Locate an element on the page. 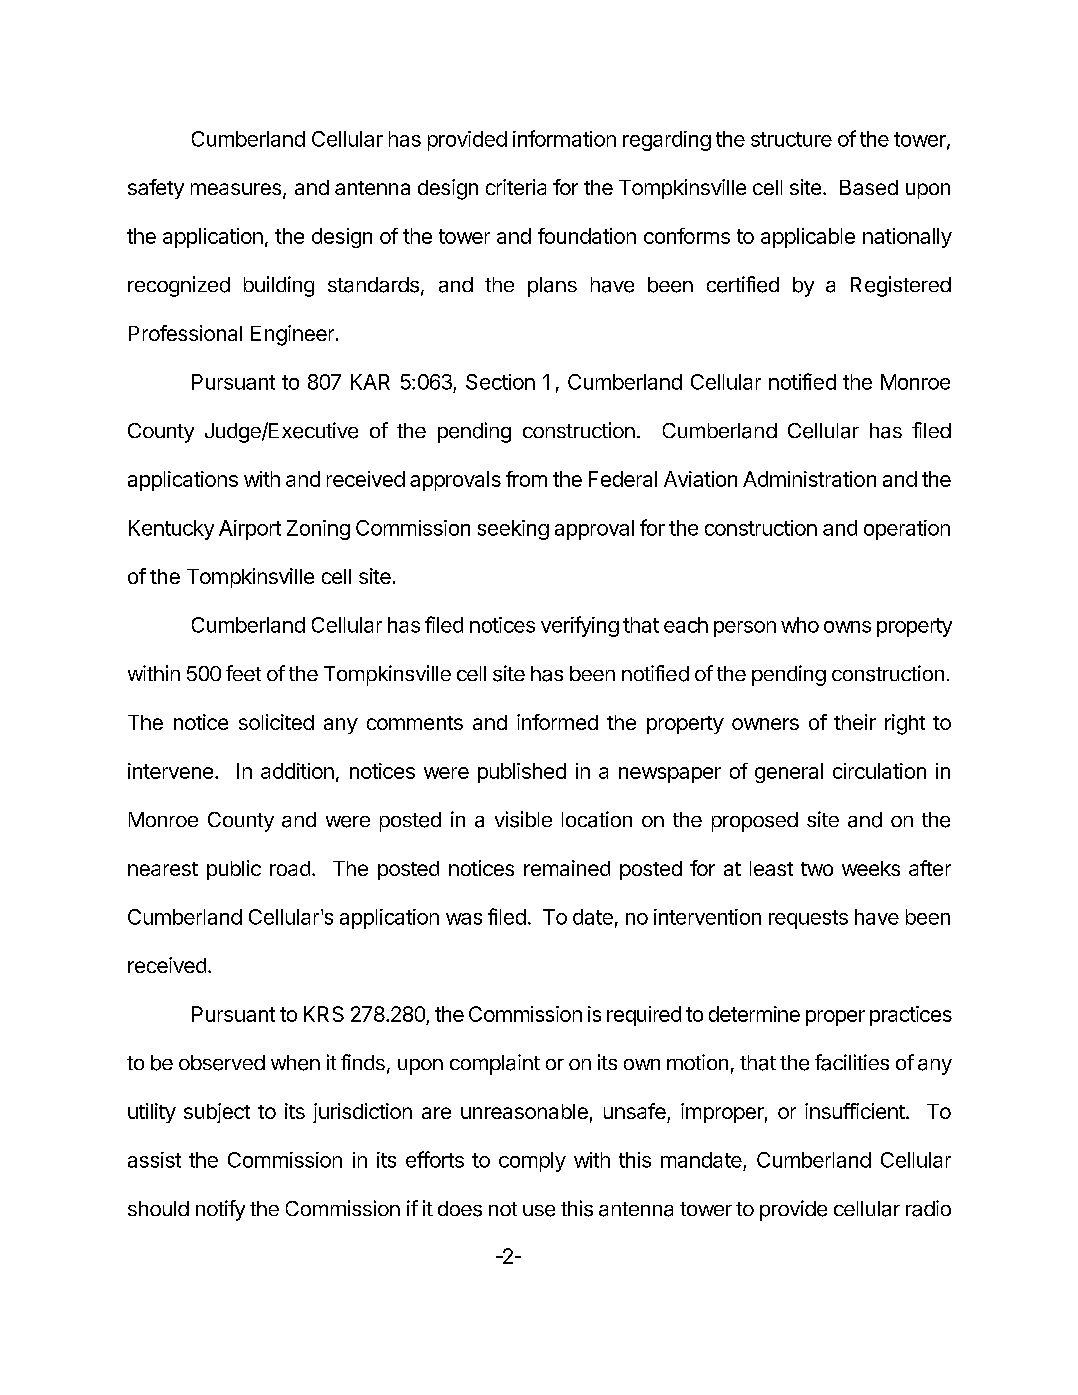  from is located at coordinates (526, 479).
